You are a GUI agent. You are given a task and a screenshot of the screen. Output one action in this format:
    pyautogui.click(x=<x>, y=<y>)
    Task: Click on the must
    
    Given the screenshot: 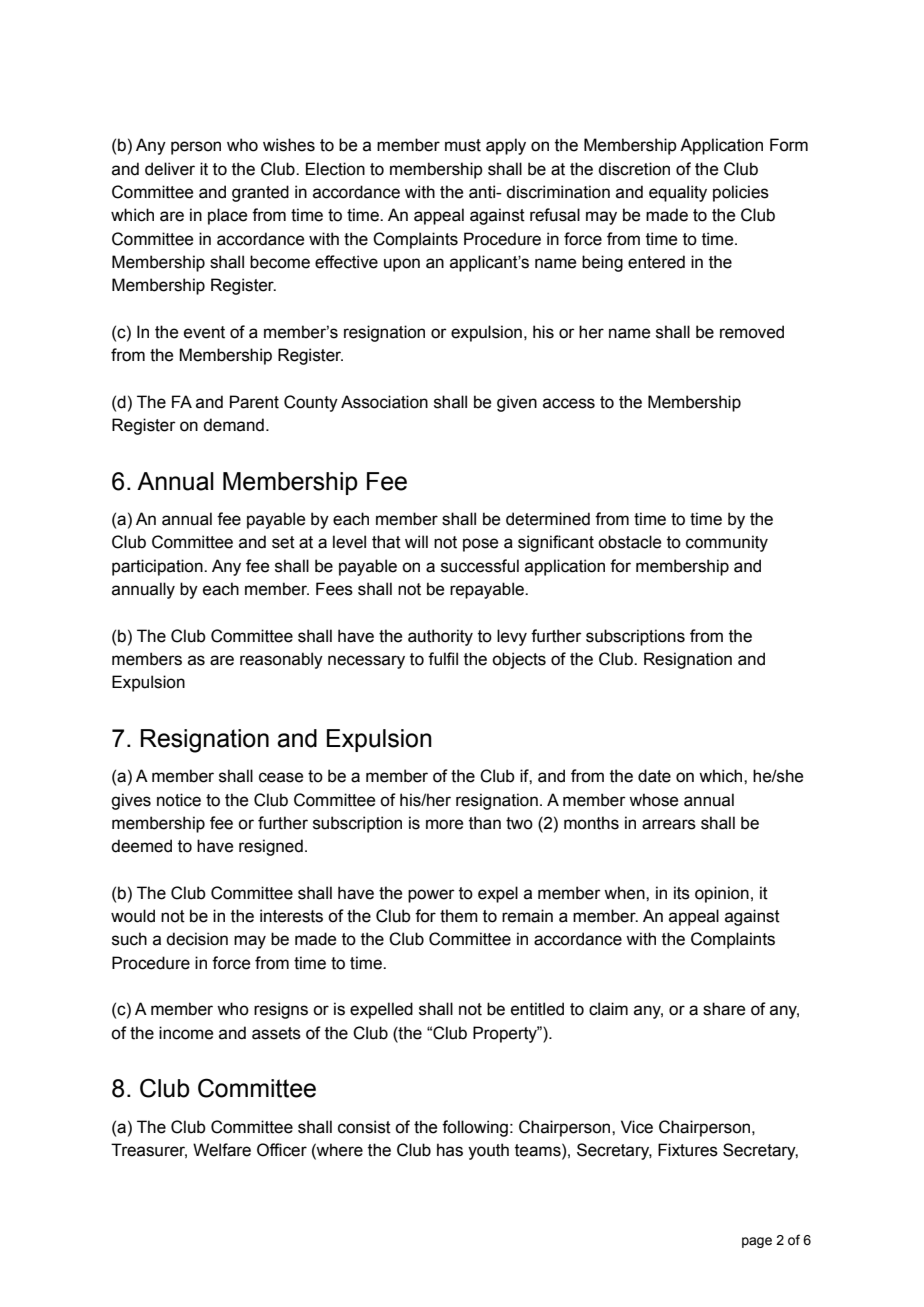 What is the action you would take?
    pyautogui.click(x=463, y=145)
